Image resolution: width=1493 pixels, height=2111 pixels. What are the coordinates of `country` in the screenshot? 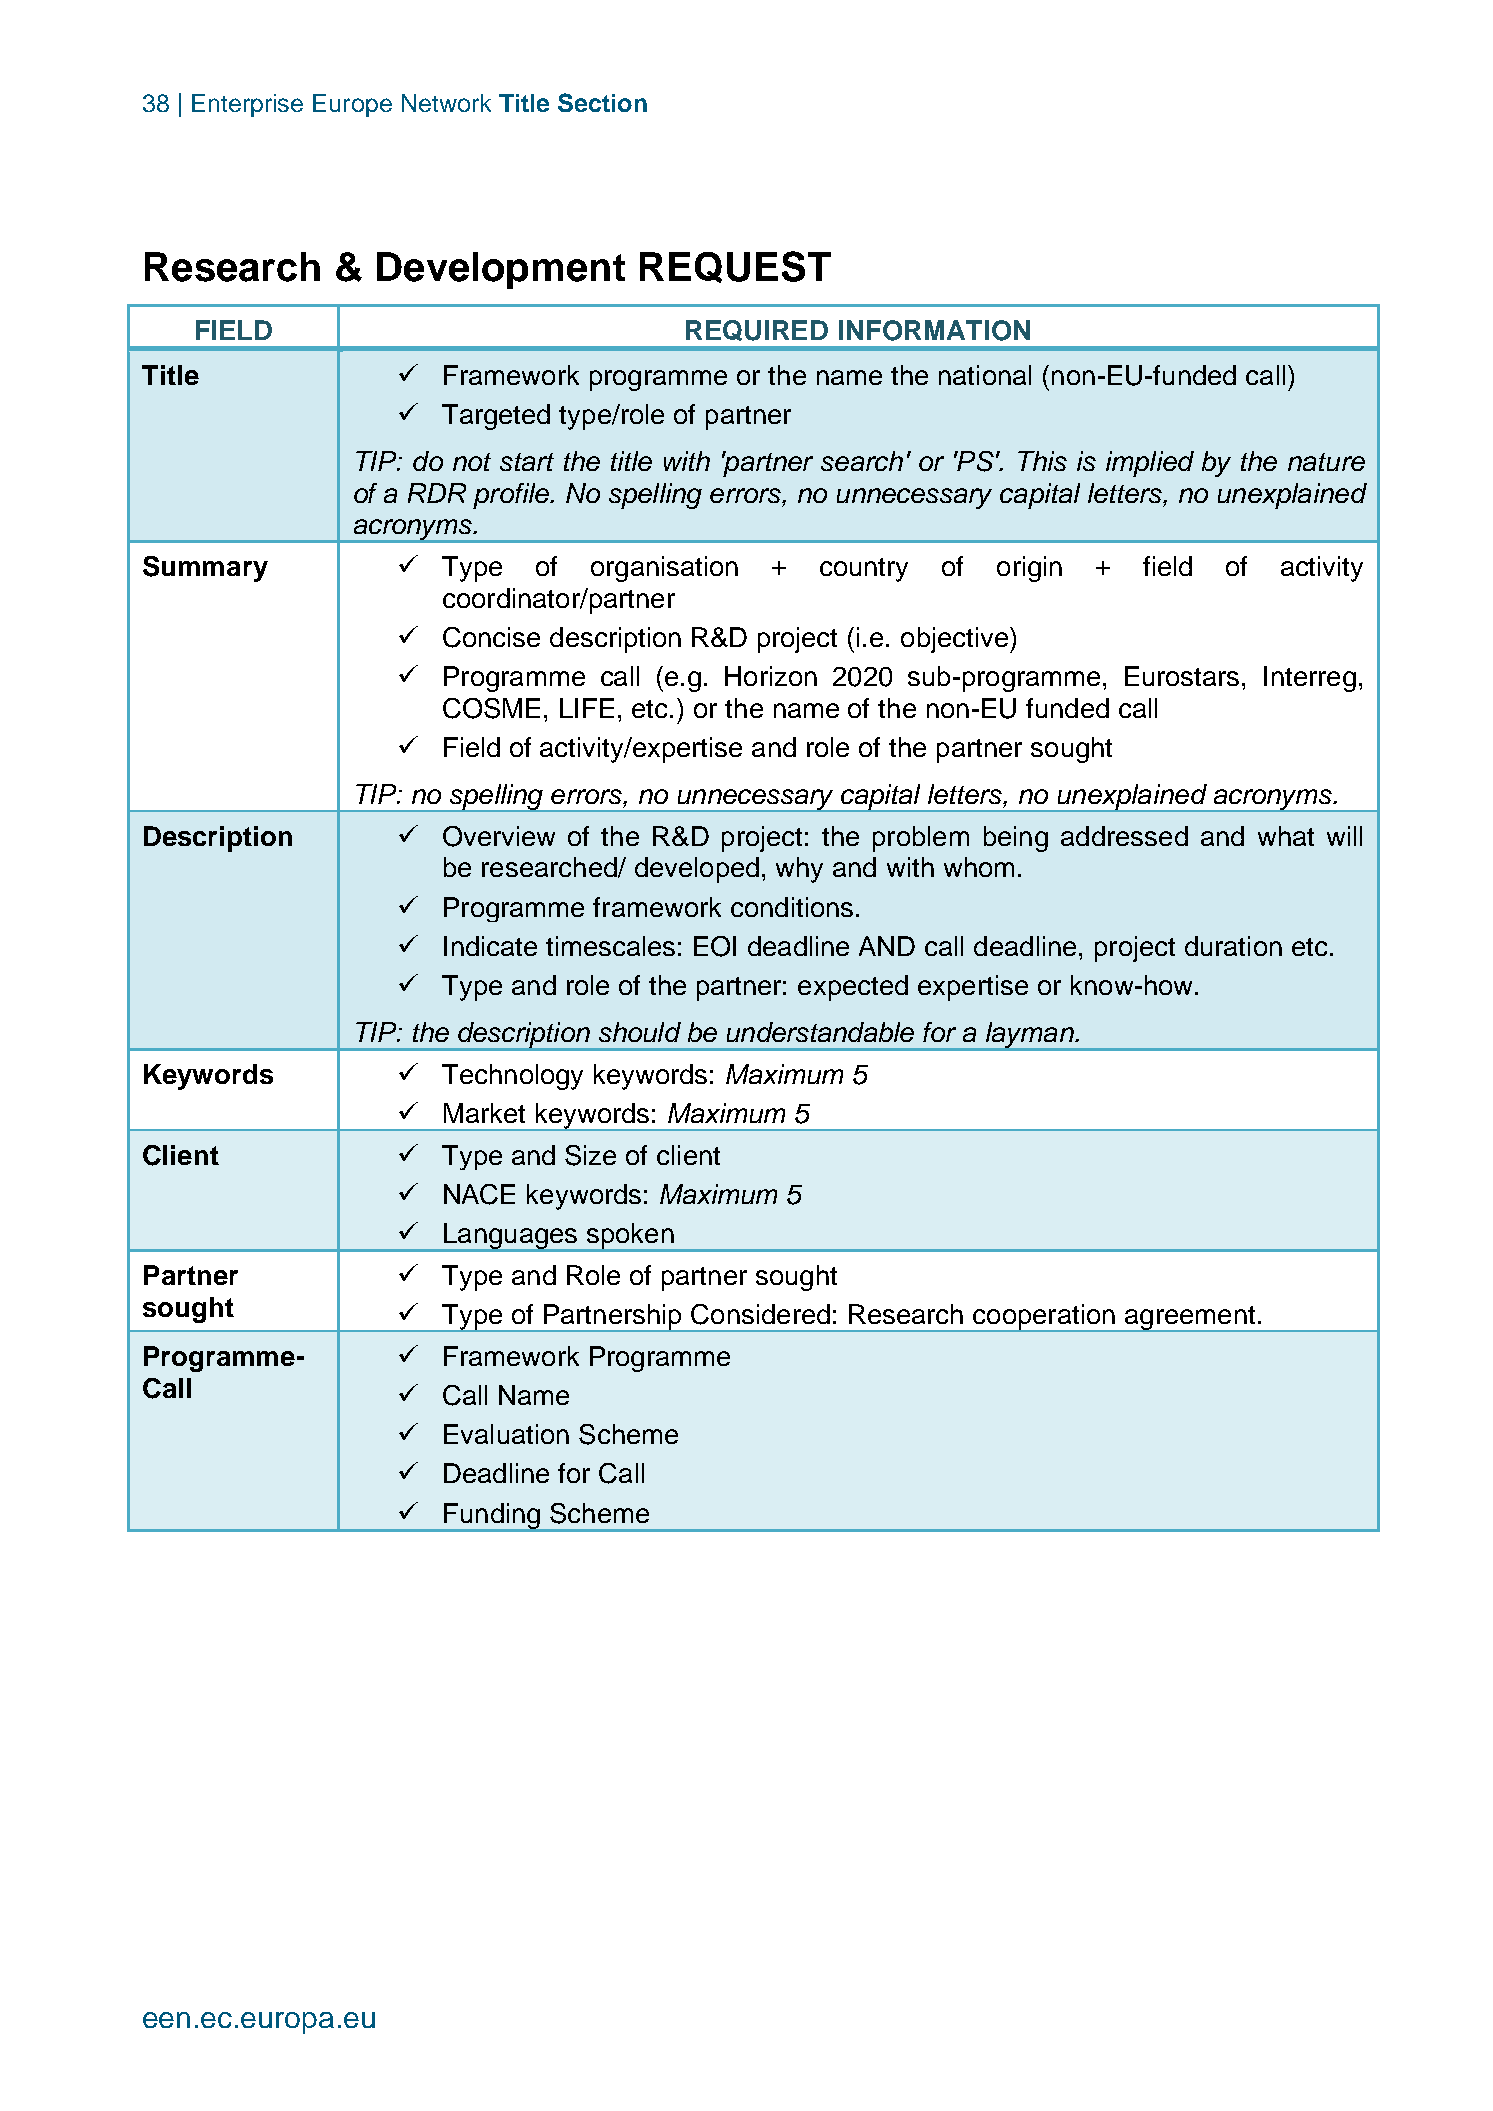 It's located at (864, 570).
